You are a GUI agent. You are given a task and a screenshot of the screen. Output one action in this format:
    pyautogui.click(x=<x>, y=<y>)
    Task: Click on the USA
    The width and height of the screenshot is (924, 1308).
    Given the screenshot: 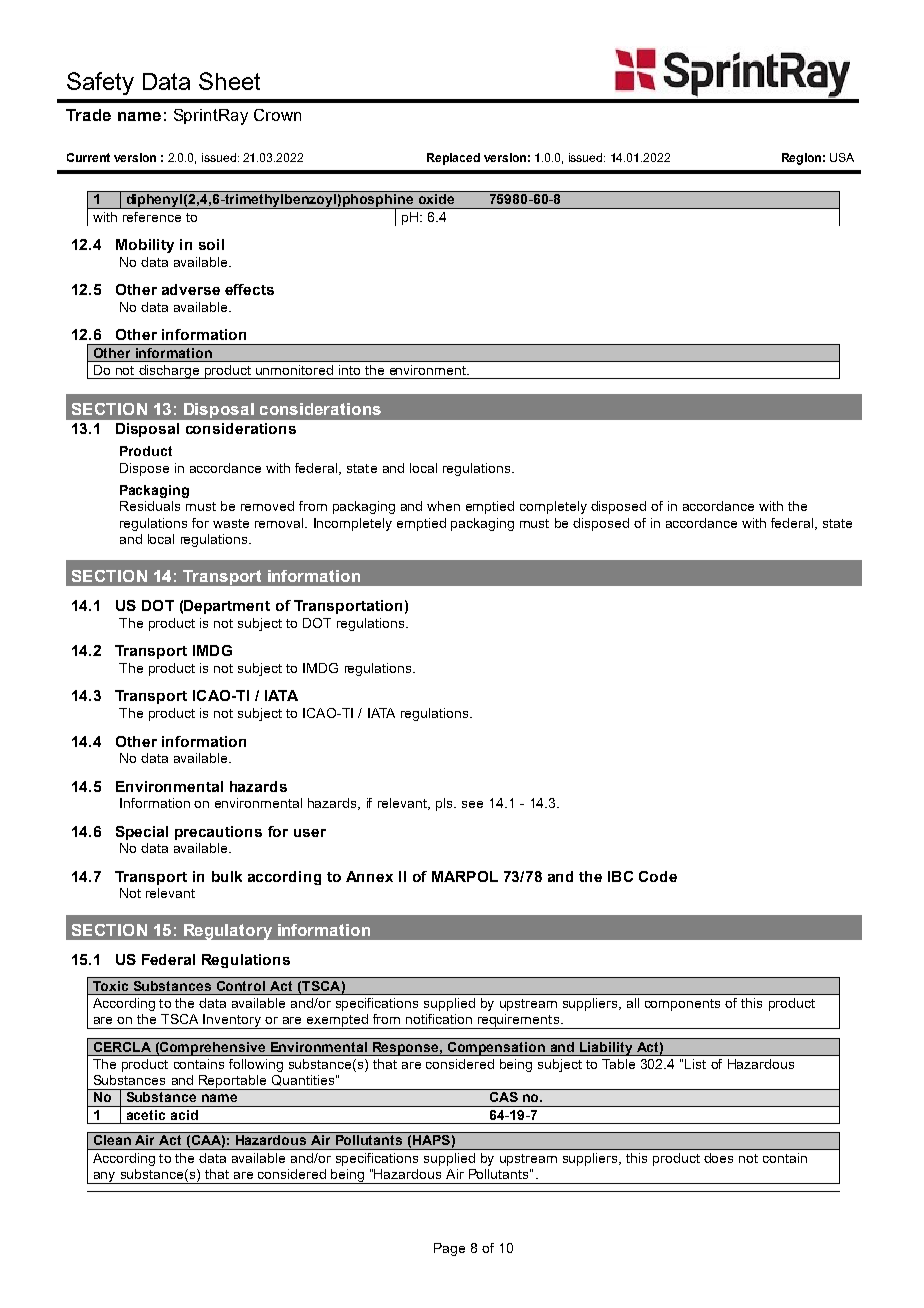 What is the action you would take?
    pyautogui.click(x=842, y=157)
